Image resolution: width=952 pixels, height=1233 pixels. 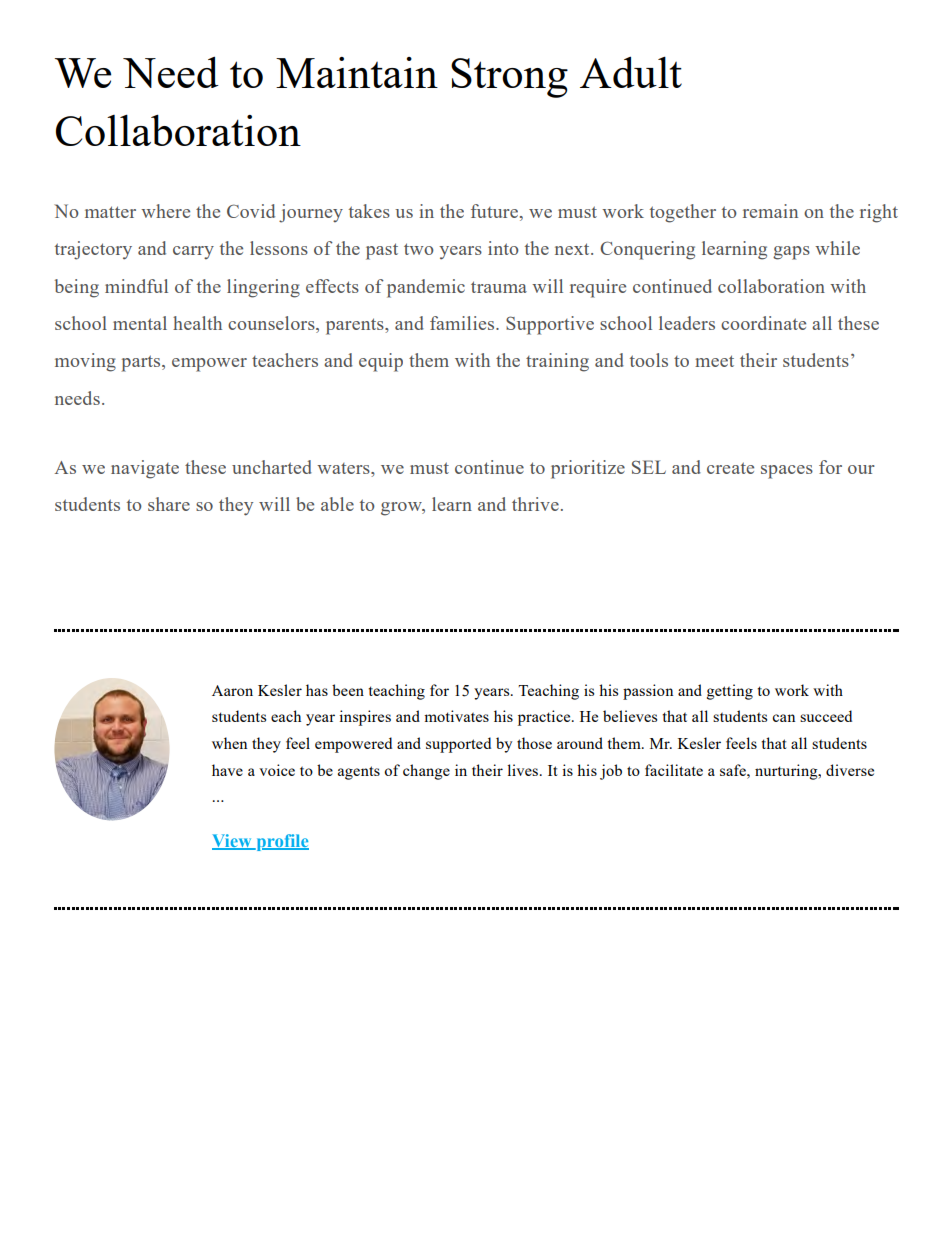 What do you see at coordinates (169, 504) in the screenshot?
I see `share` at bounding box center [169, 504].
